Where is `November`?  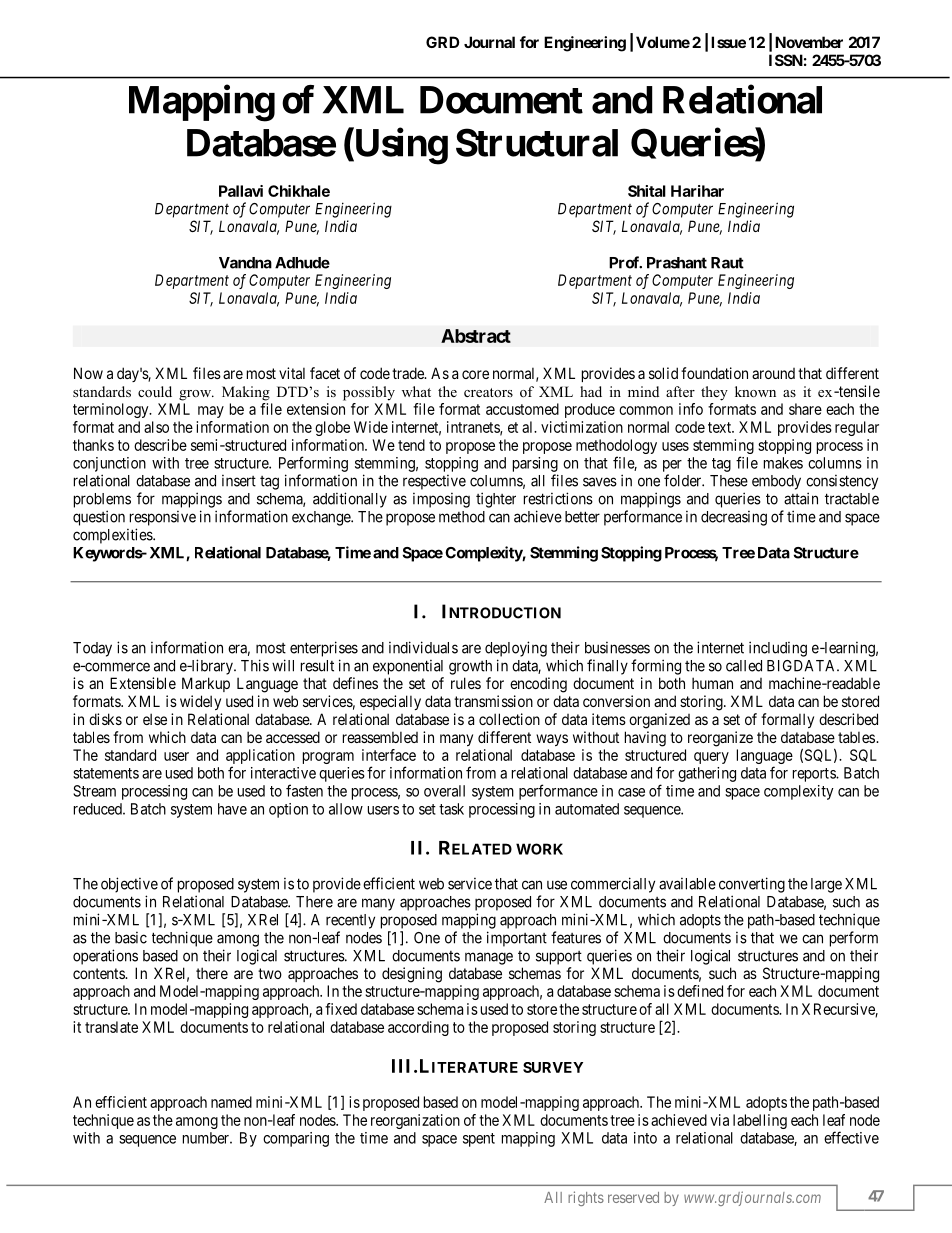
November is located at coordinates (809, 42).
